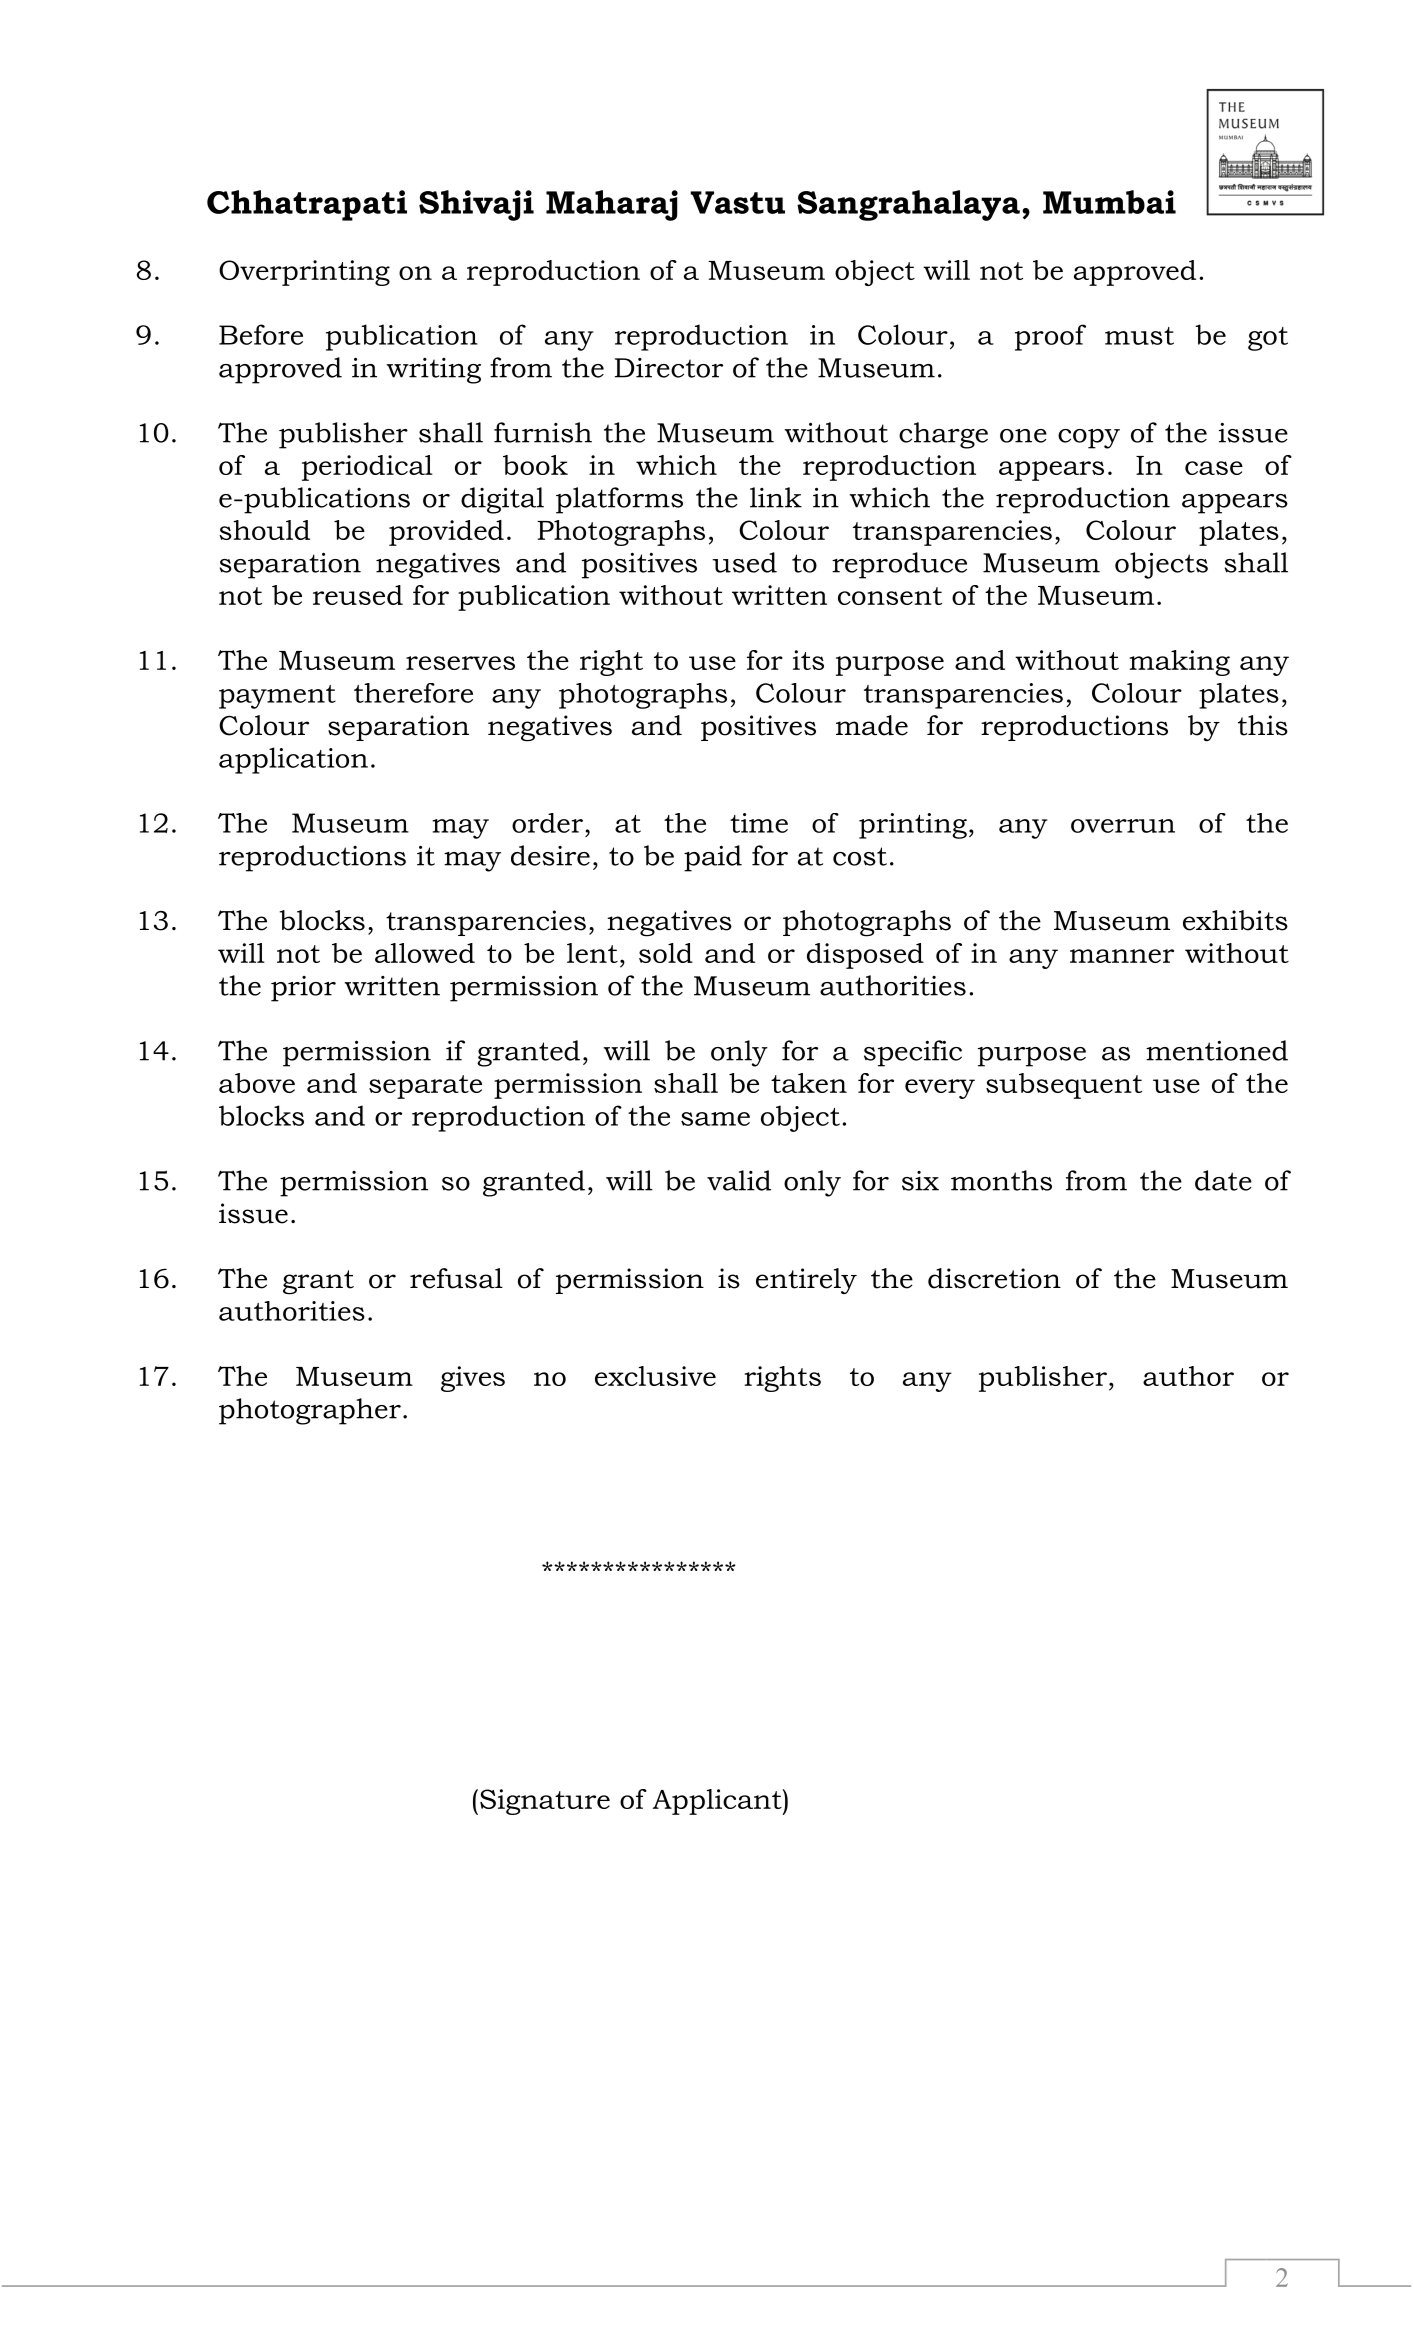  I want to click on Shivaji, so click(476, 205).
